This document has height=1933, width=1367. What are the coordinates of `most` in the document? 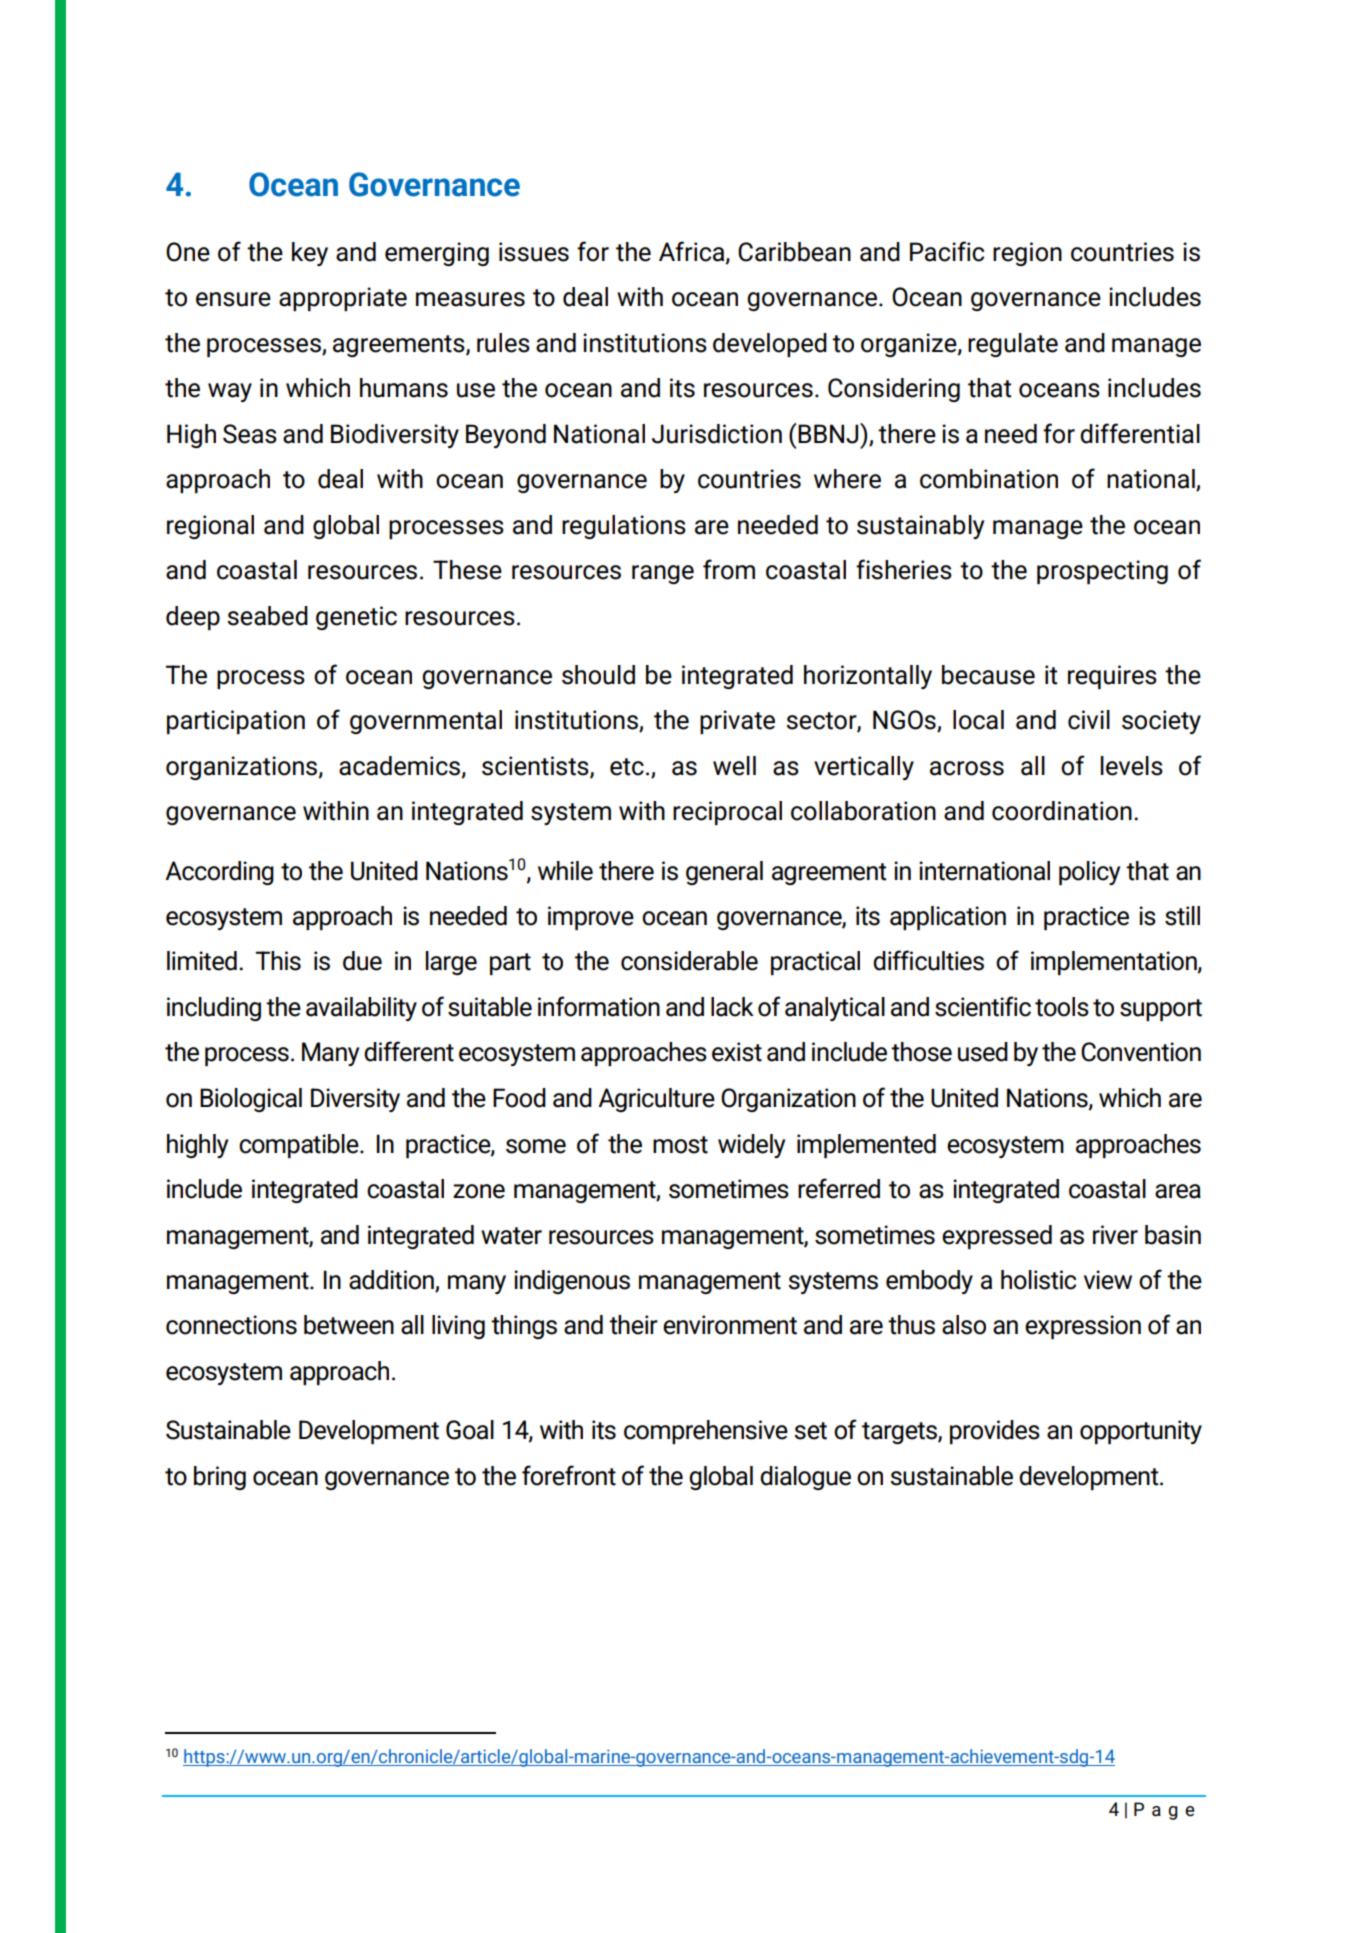 It's located at (680, 1145).
